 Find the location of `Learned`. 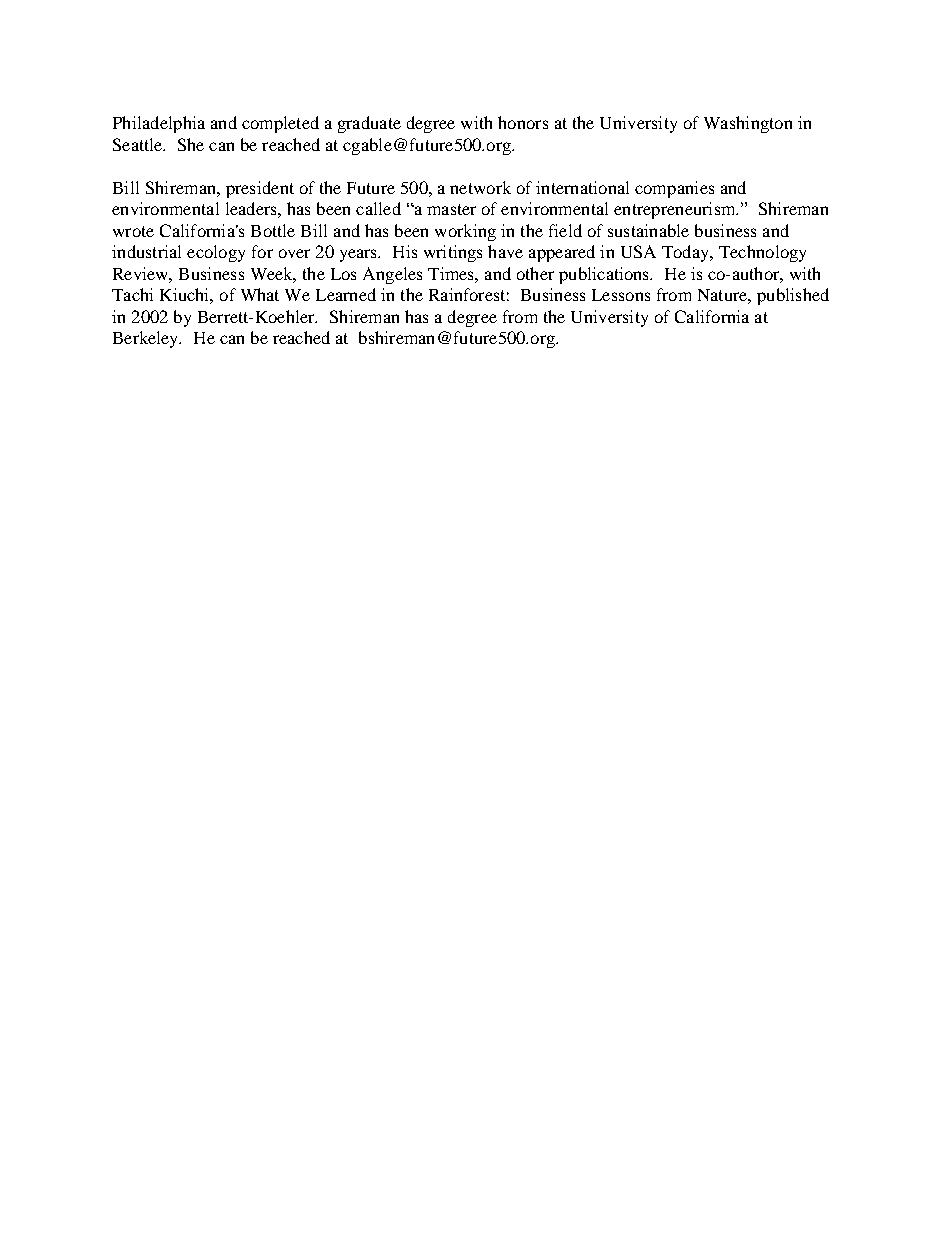

Learned is located at coordinates (346, 294).
